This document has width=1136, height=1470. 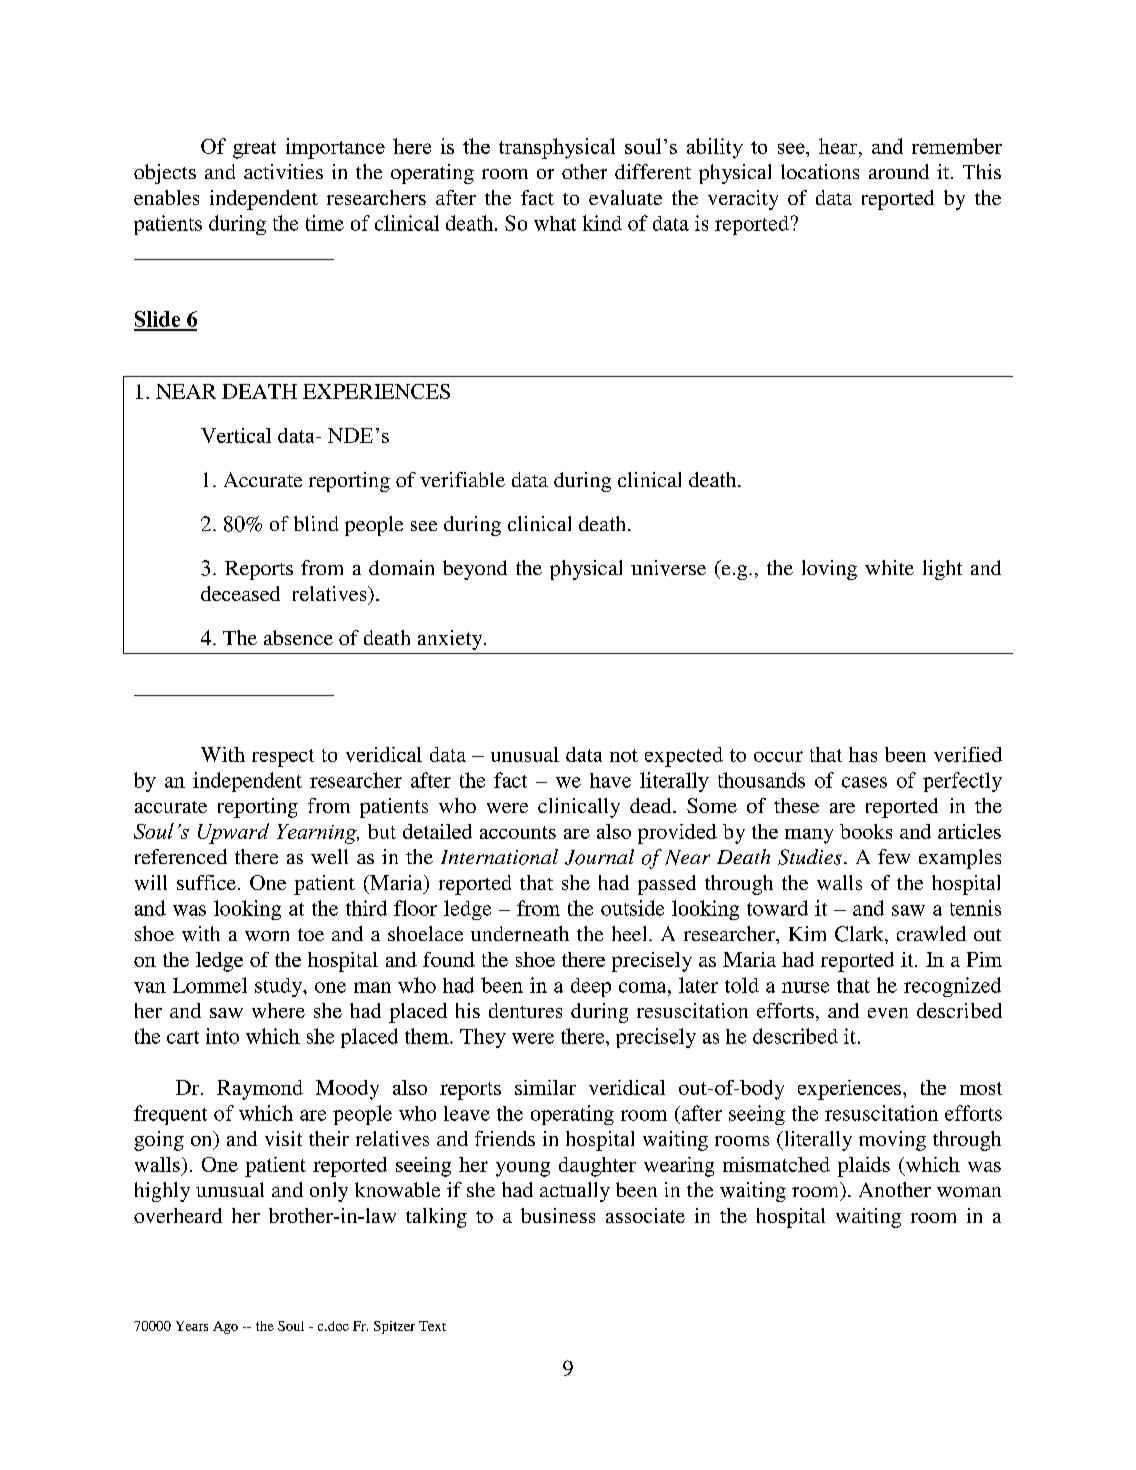 What do you see at coordinates (462, 479) in the document?
I see `verifiable` at bounding box center [462, 479].
